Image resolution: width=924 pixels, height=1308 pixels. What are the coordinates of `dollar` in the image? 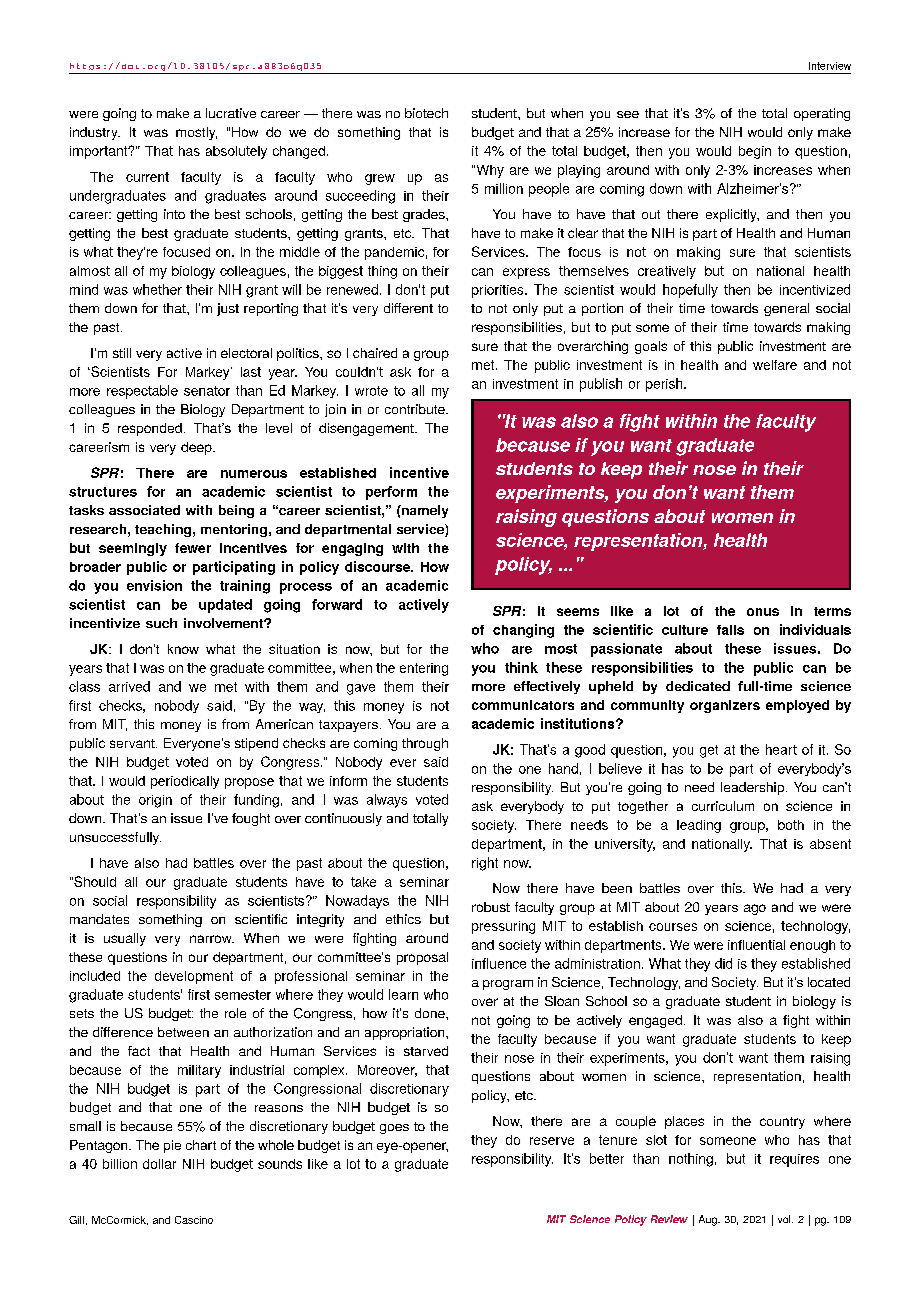 It's located at (159, 1164).
